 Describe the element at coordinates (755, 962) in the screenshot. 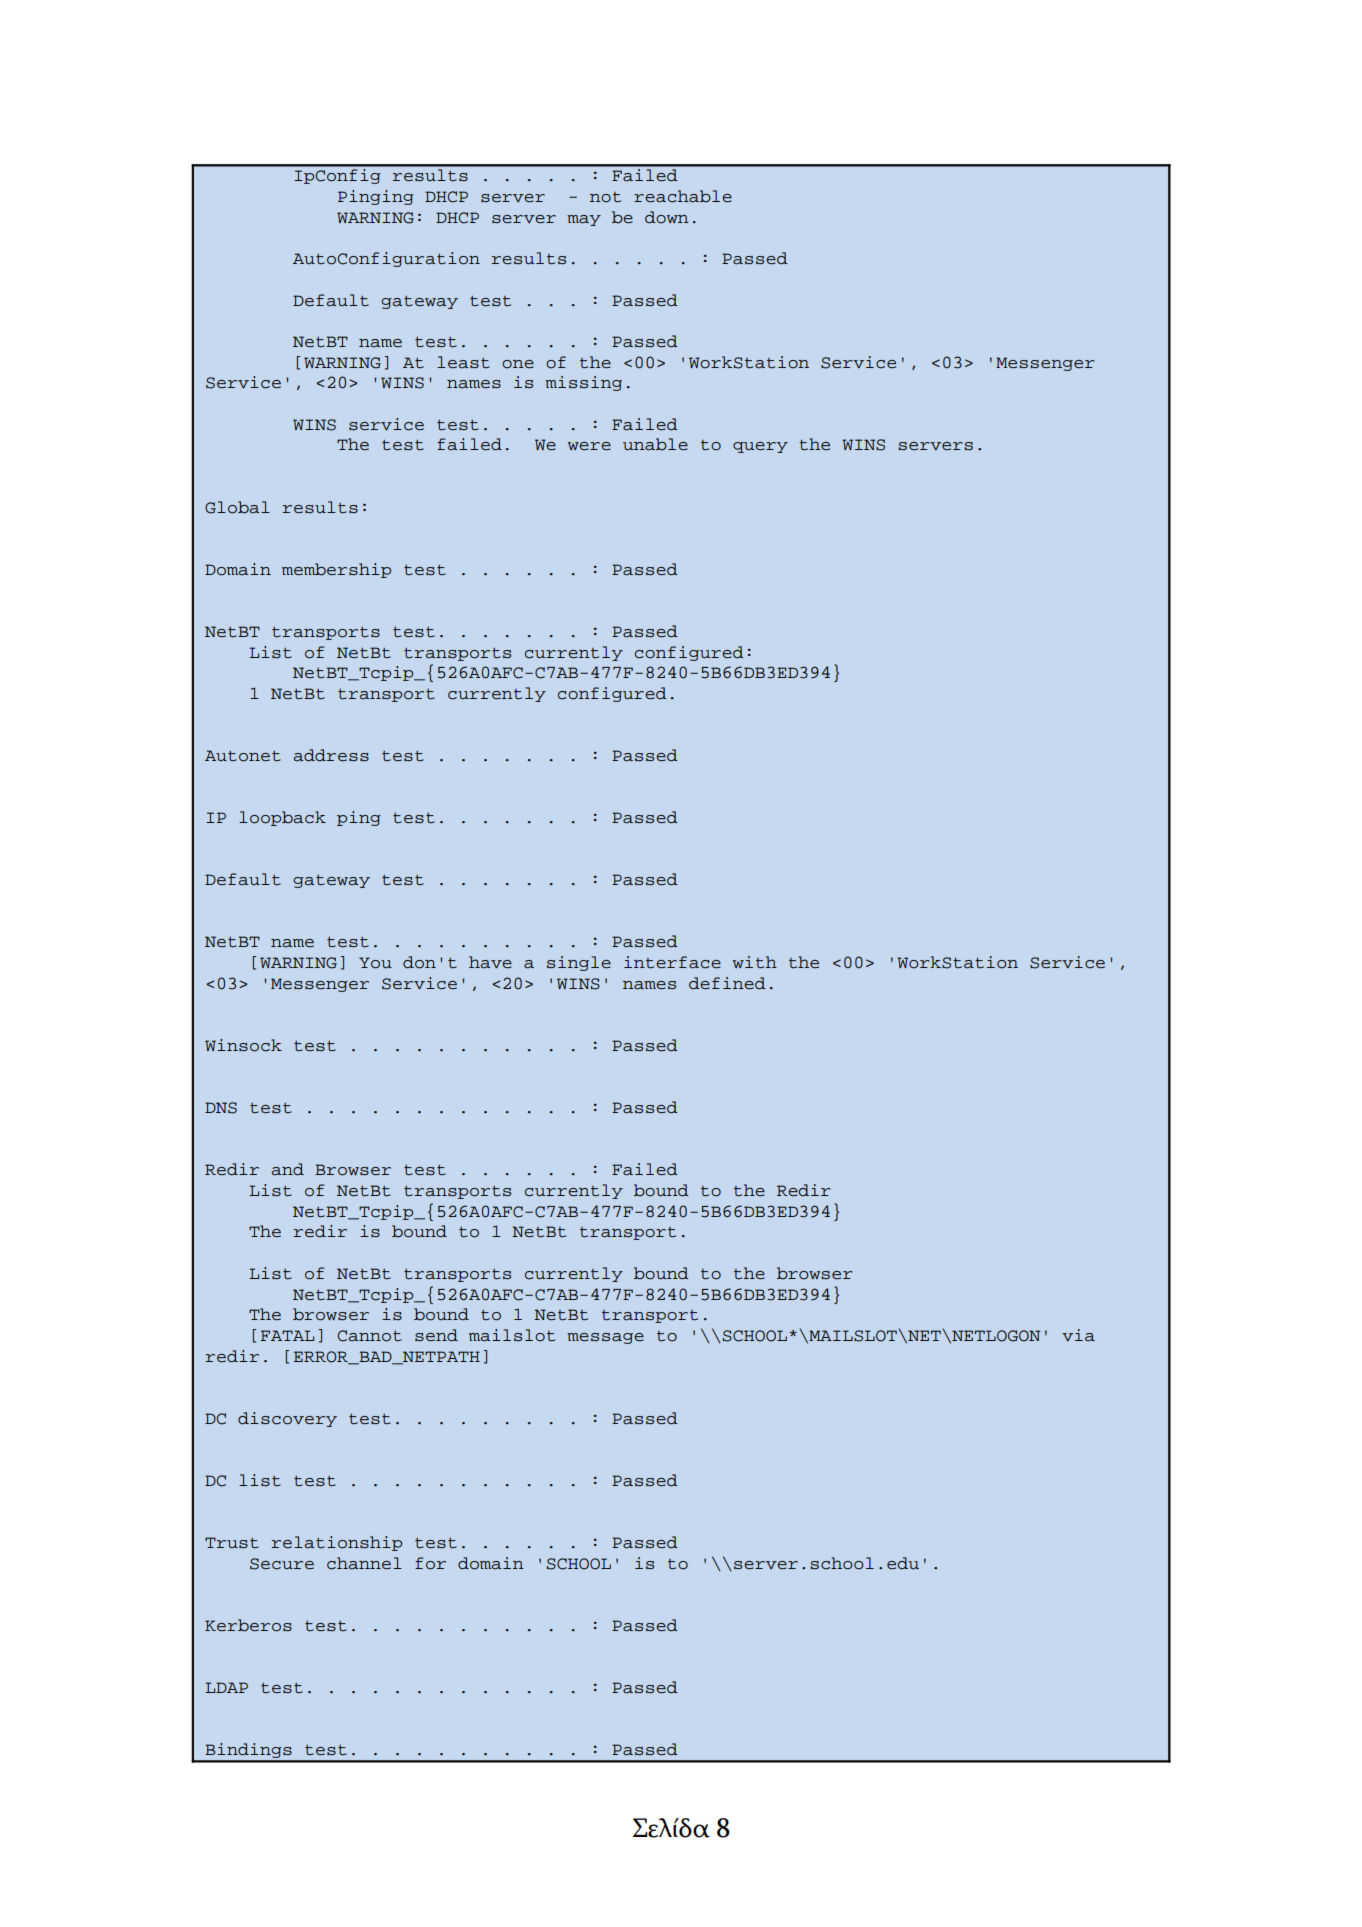

I see `with` at that location.
